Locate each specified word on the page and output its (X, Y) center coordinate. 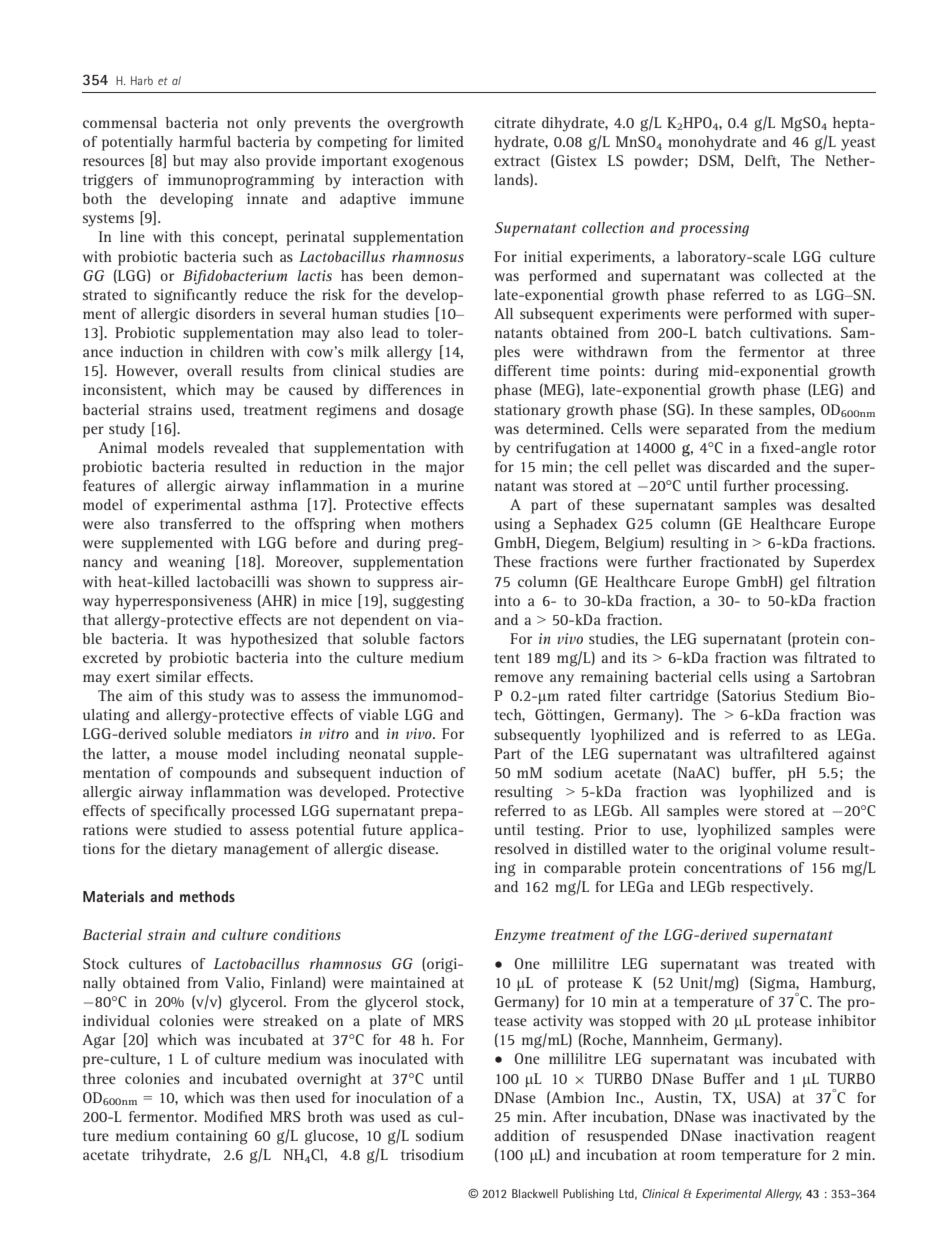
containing (212, 1137)
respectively (771, 888)
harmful (205, 141)
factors (441, 638)
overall (209, 370)
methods (207, 896)
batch (723, 332)
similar (178, 676)
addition (521, 1135)
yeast (858, 144)
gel (799, 583)
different (522, 370)
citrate (515, 122)
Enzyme (520, 936)
